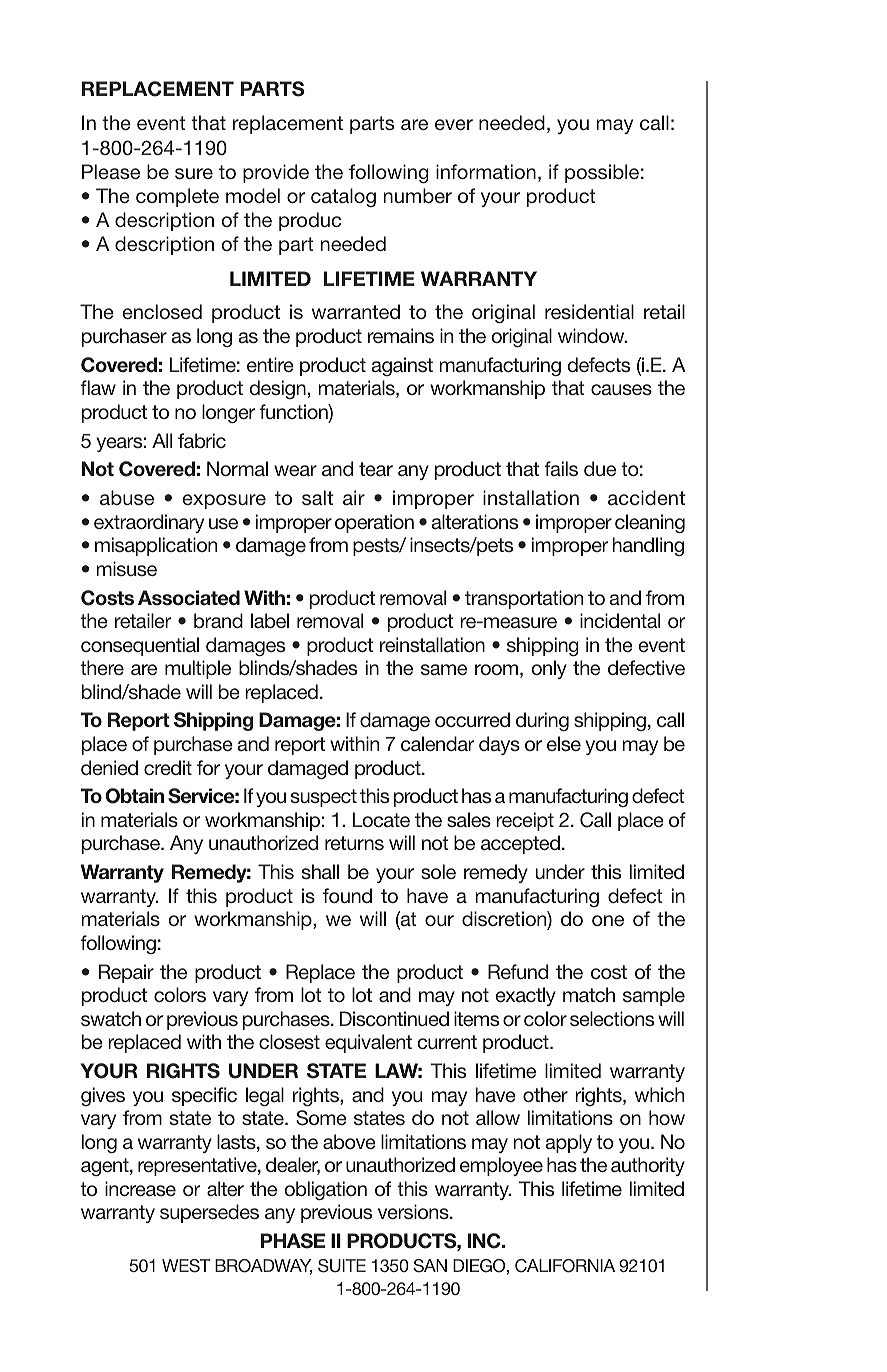  I want to click on number, so click(418, 195).
